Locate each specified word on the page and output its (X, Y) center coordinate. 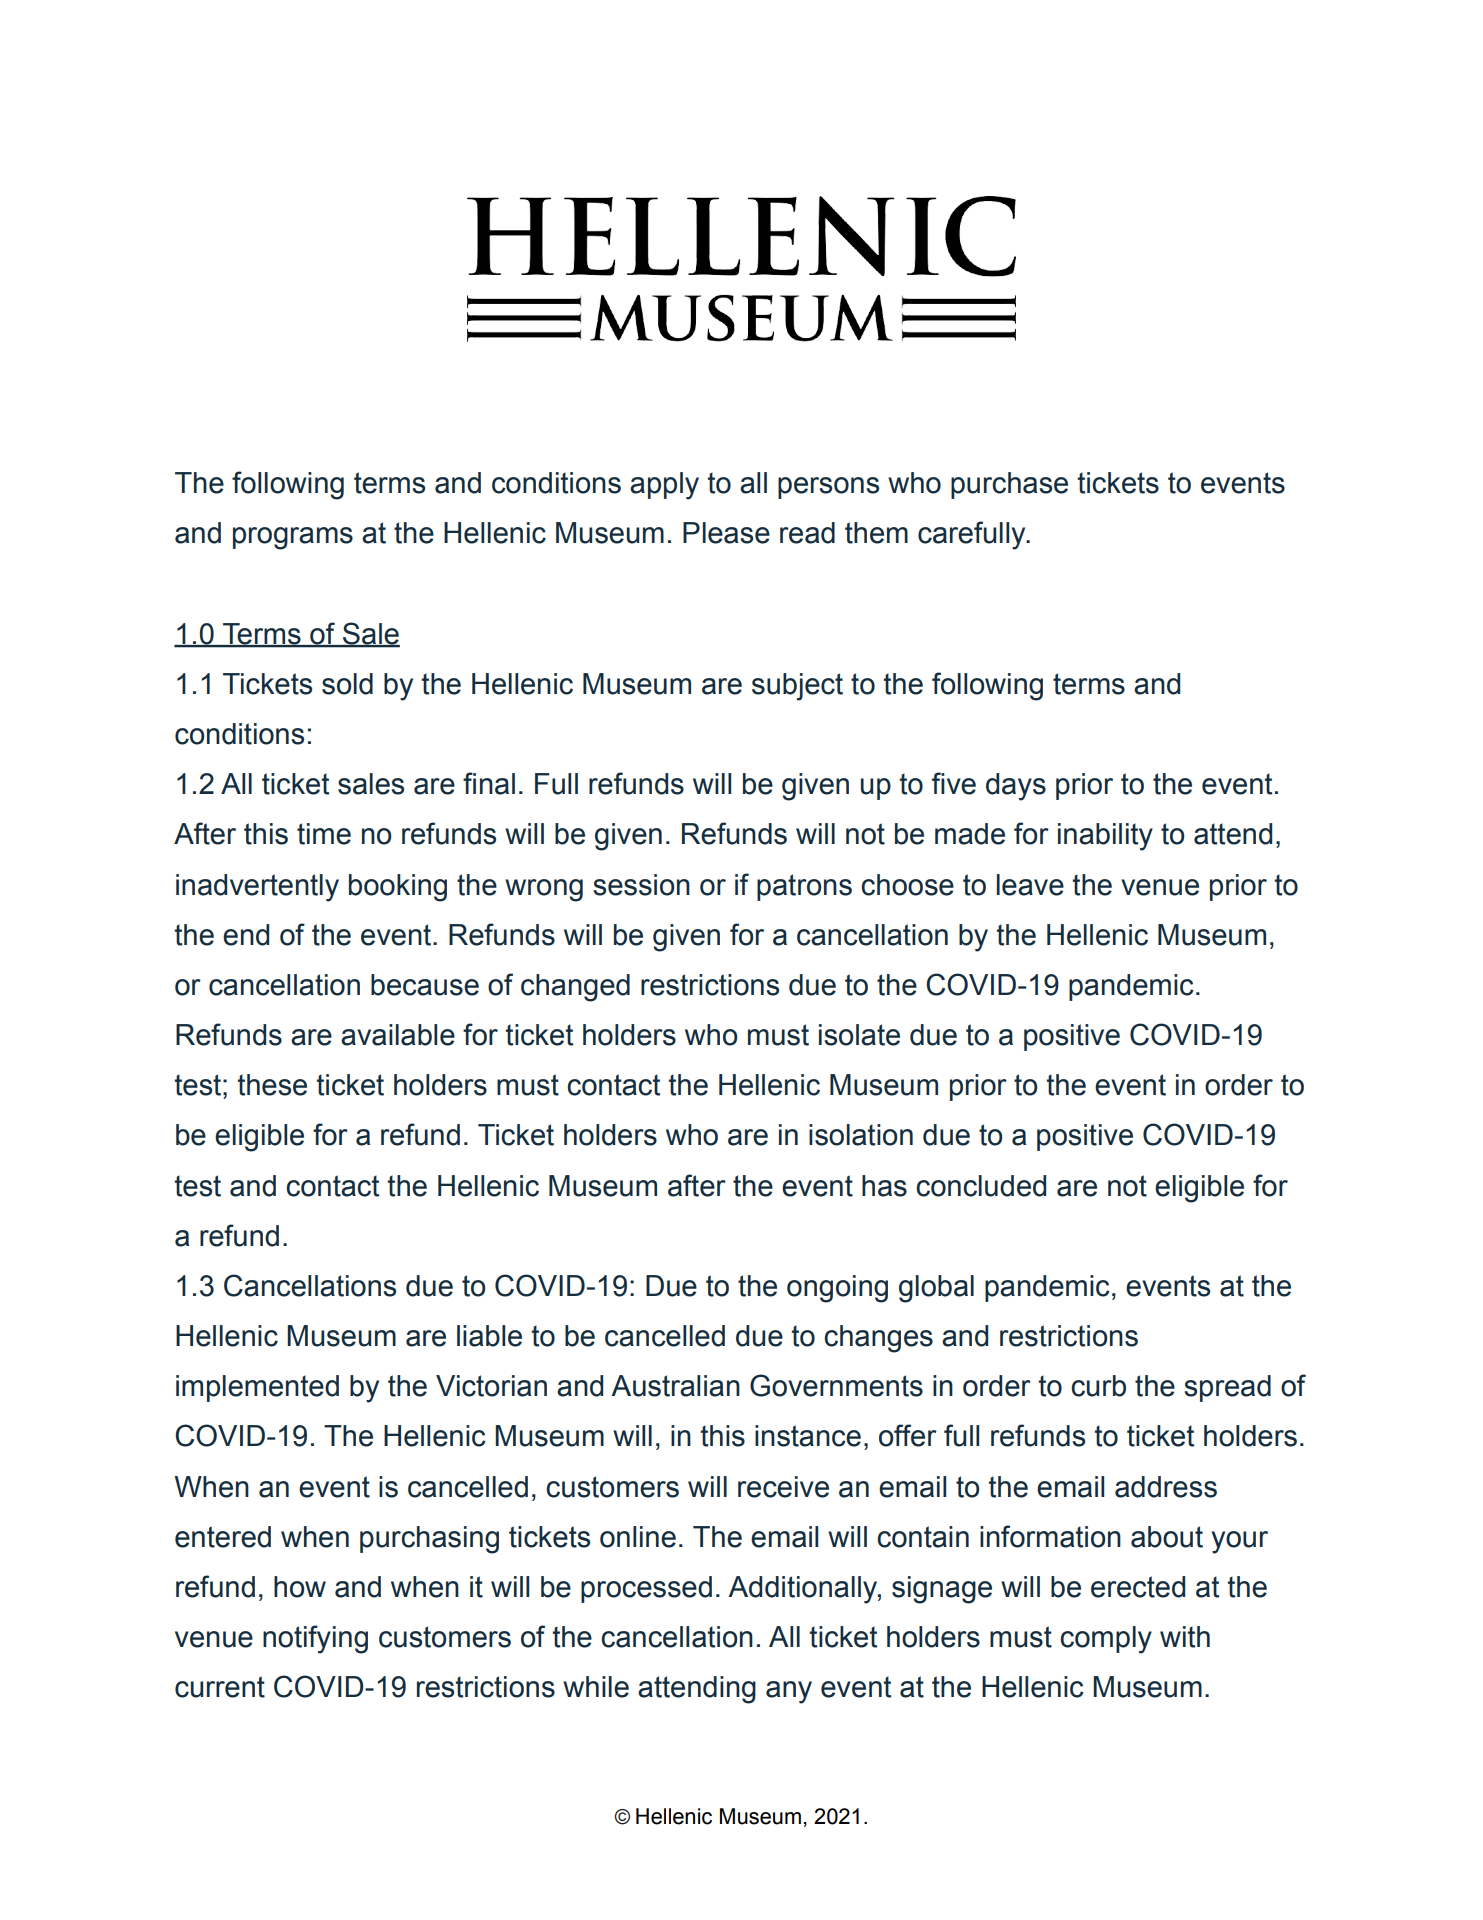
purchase (1009, 485)
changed (575, 988)
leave (1030, 885)
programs (293, 538)
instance (808, 1436)
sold (347, 684)
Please (726, 533)
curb (1098, 1386)
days (1016, 787)
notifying (315, 1639)
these (272, 1085)
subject (797, 687)
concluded (981, 1186)
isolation (861, 1135)
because (425, 985)
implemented (257, 1388)
